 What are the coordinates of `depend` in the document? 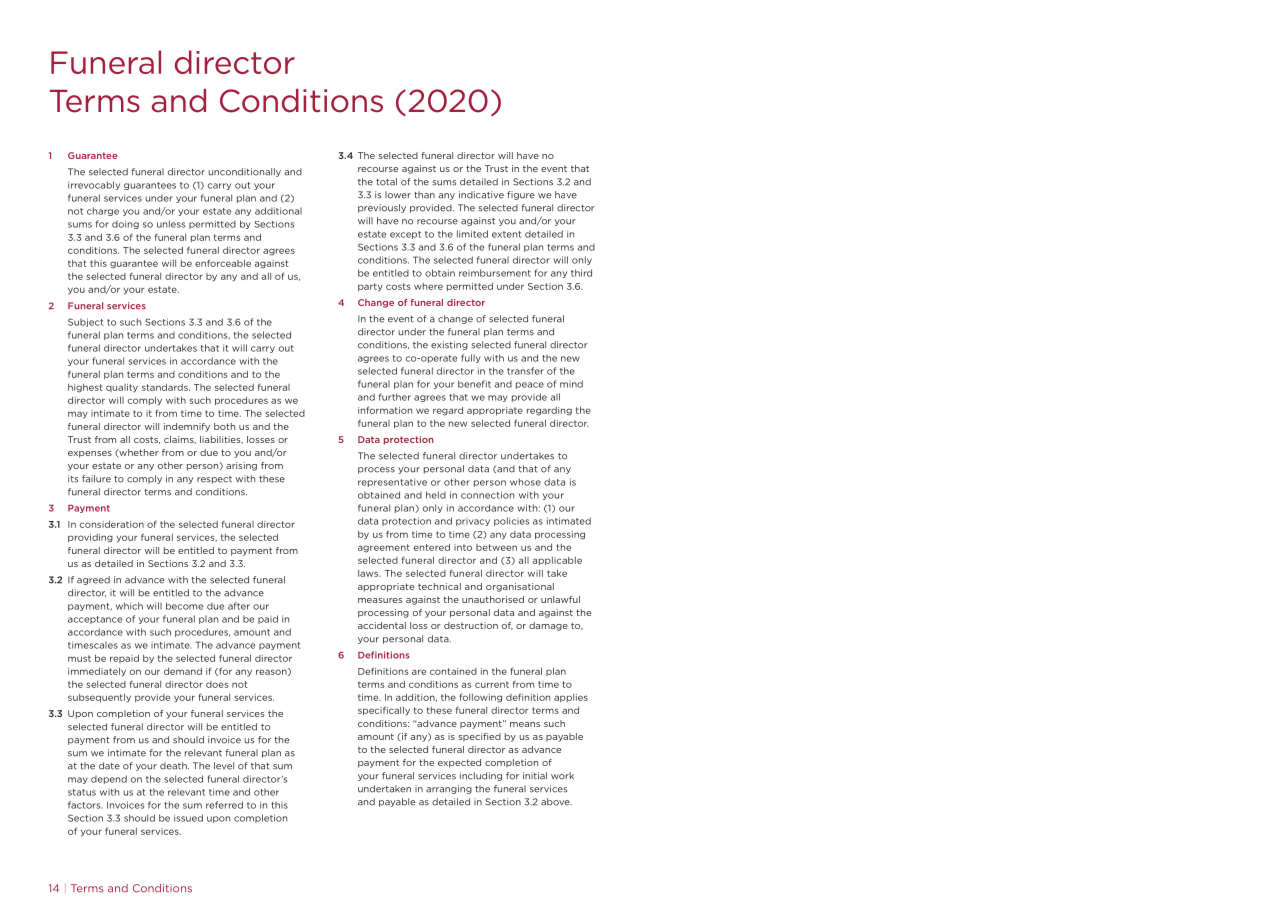 It's located at (109, 779).
